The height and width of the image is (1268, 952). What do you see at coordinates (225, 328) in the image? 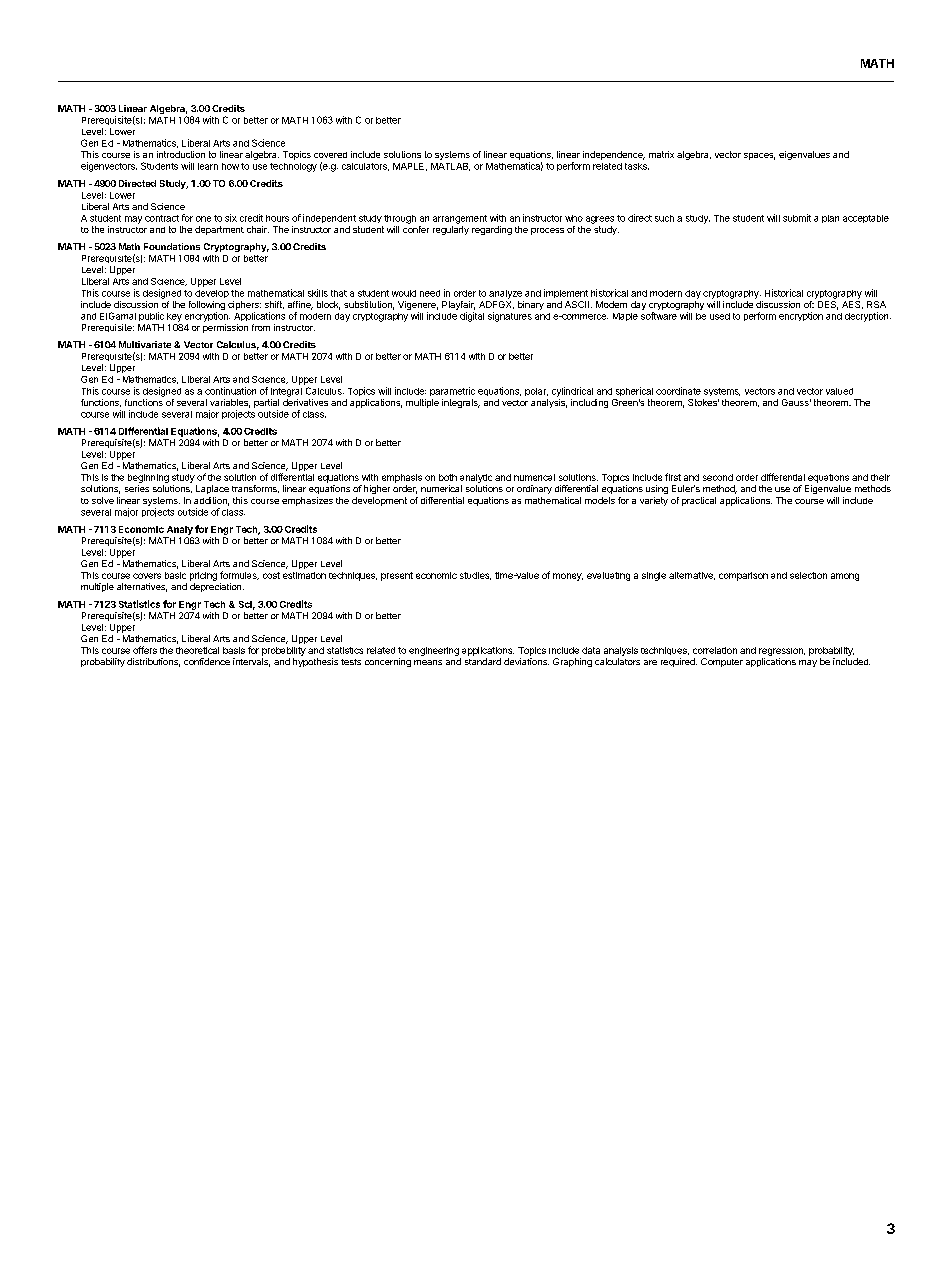
I see `permission` at bounding box center [225, 328].
